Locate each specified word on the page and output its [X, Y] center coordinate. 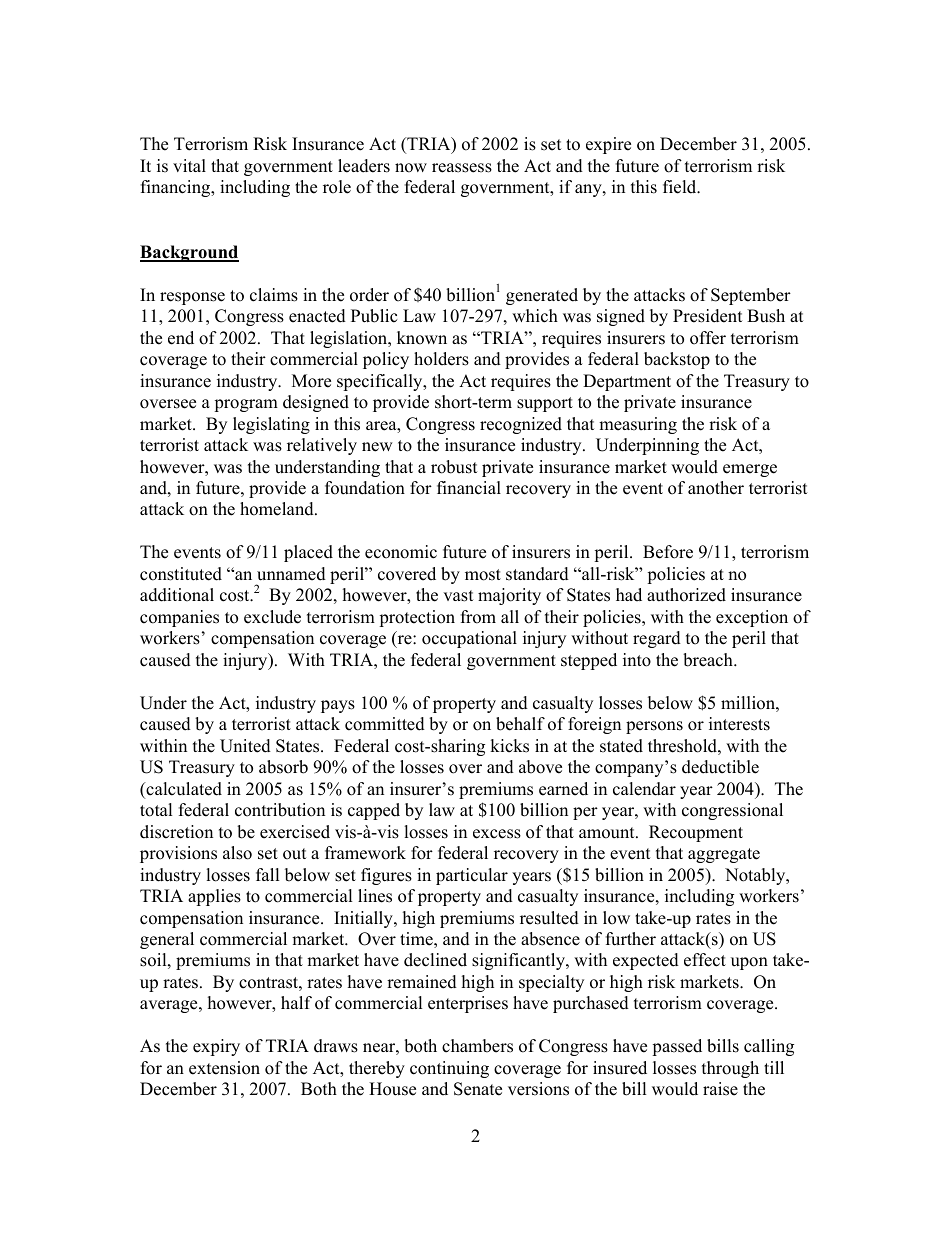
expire [608, 145]
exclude [272, 617]
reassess [462, 168]
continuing [449, 1069]
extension [224, 1068]
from [478, 617]
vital [189, 165]
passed [677, 1047]
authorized [686, 595]
